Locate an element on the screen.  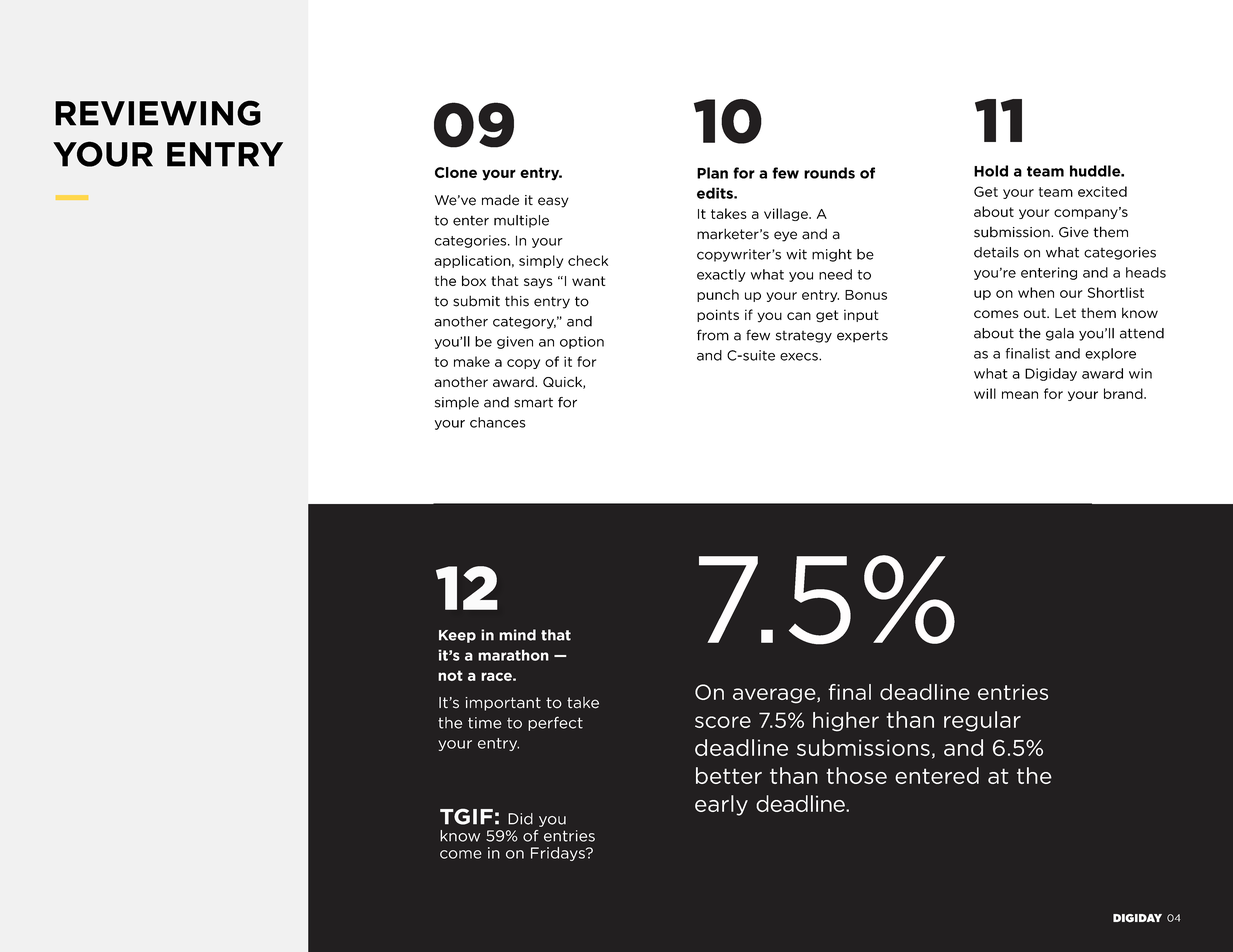
Keep is located at coordinates (457, 636).
